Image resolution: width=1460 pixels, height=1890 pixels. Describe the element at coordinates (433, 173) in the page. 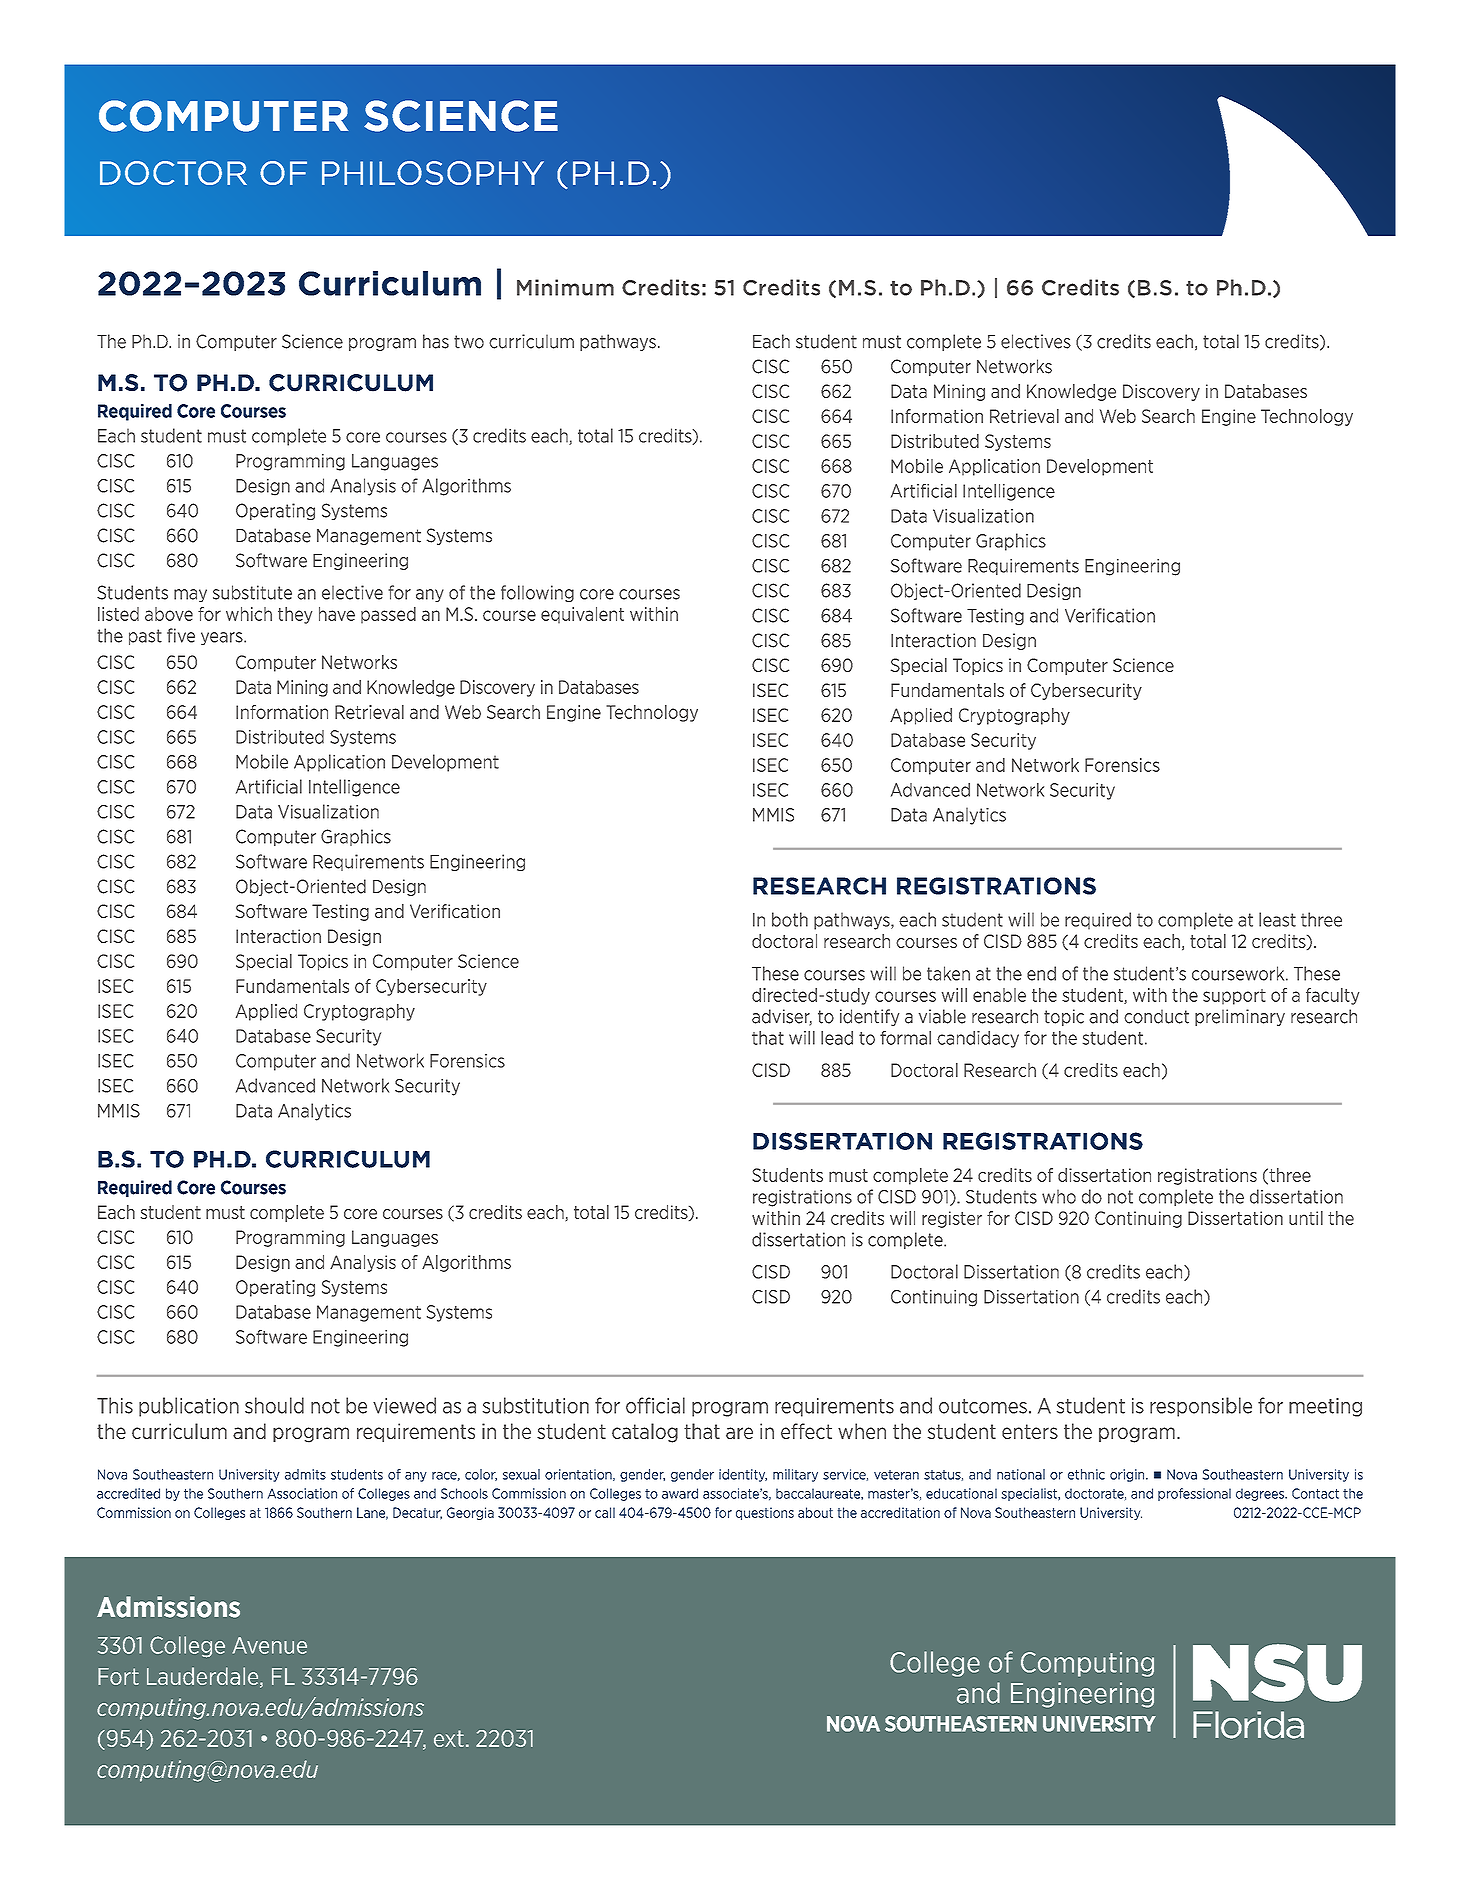

I see `PHILOSOPHY` at that location.
